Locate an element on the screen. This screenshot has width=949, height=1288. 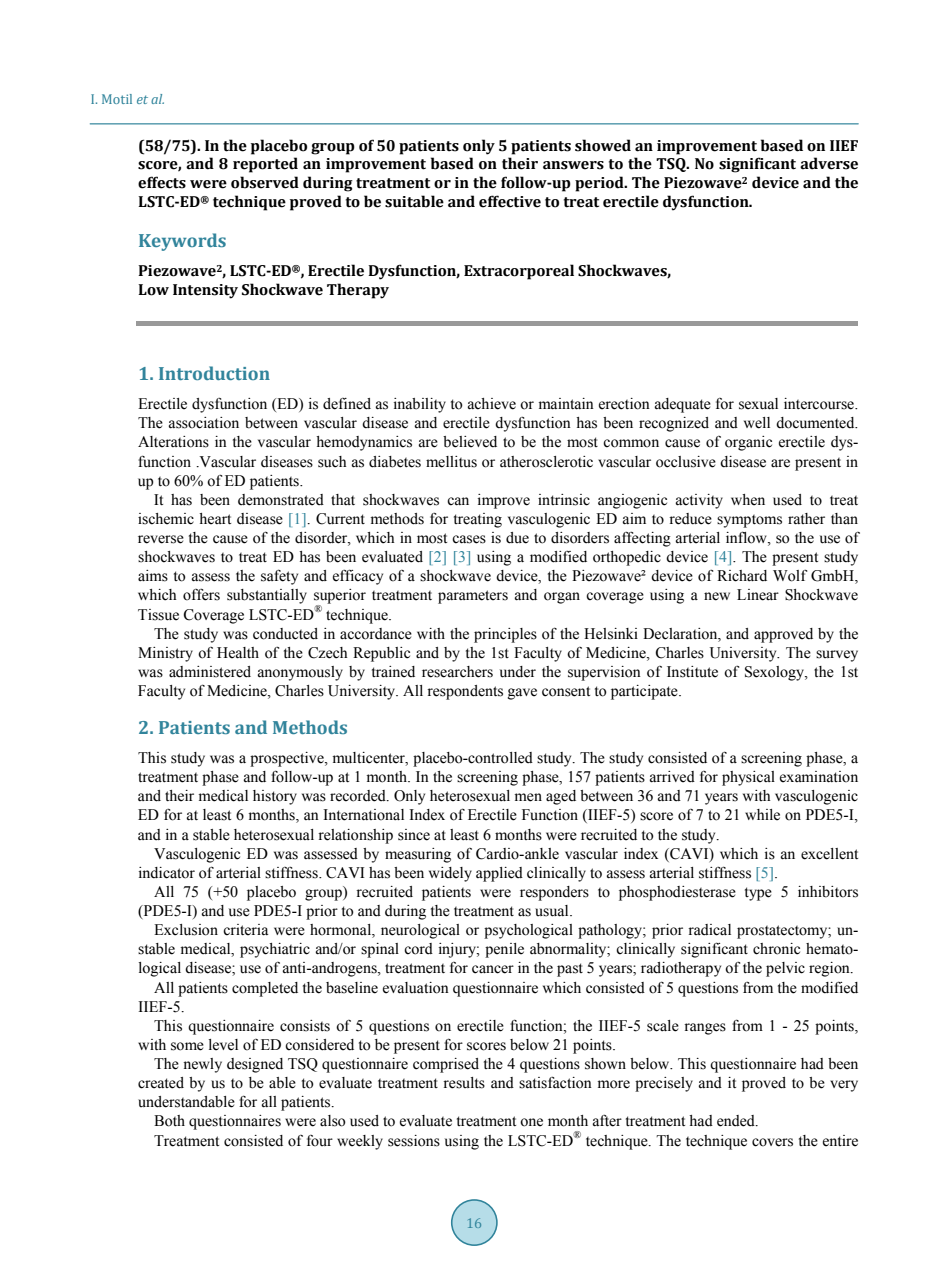
effective is located at coordinates (510, 201).
